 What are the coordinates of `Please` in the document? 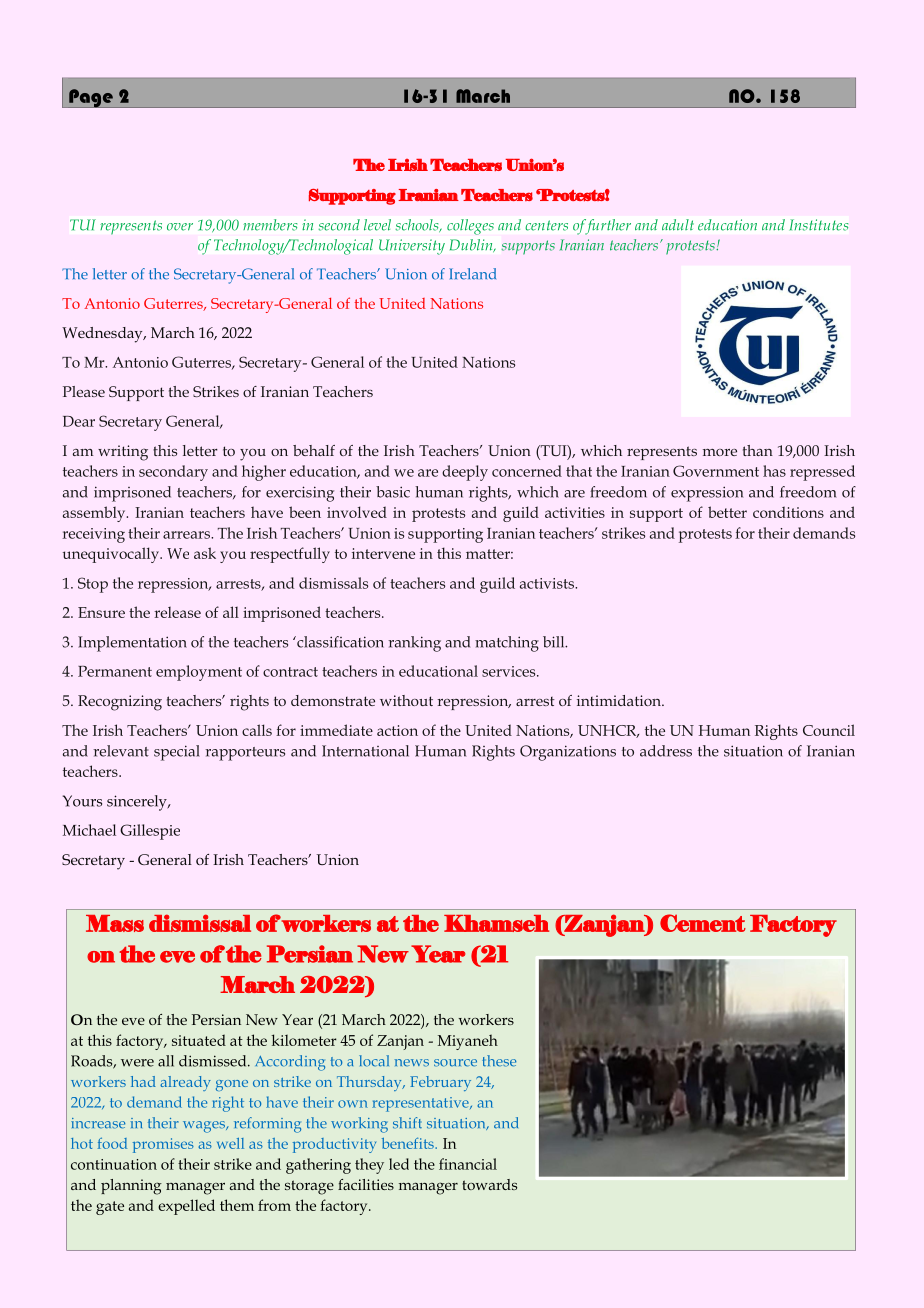 It's located at (84, 391).
